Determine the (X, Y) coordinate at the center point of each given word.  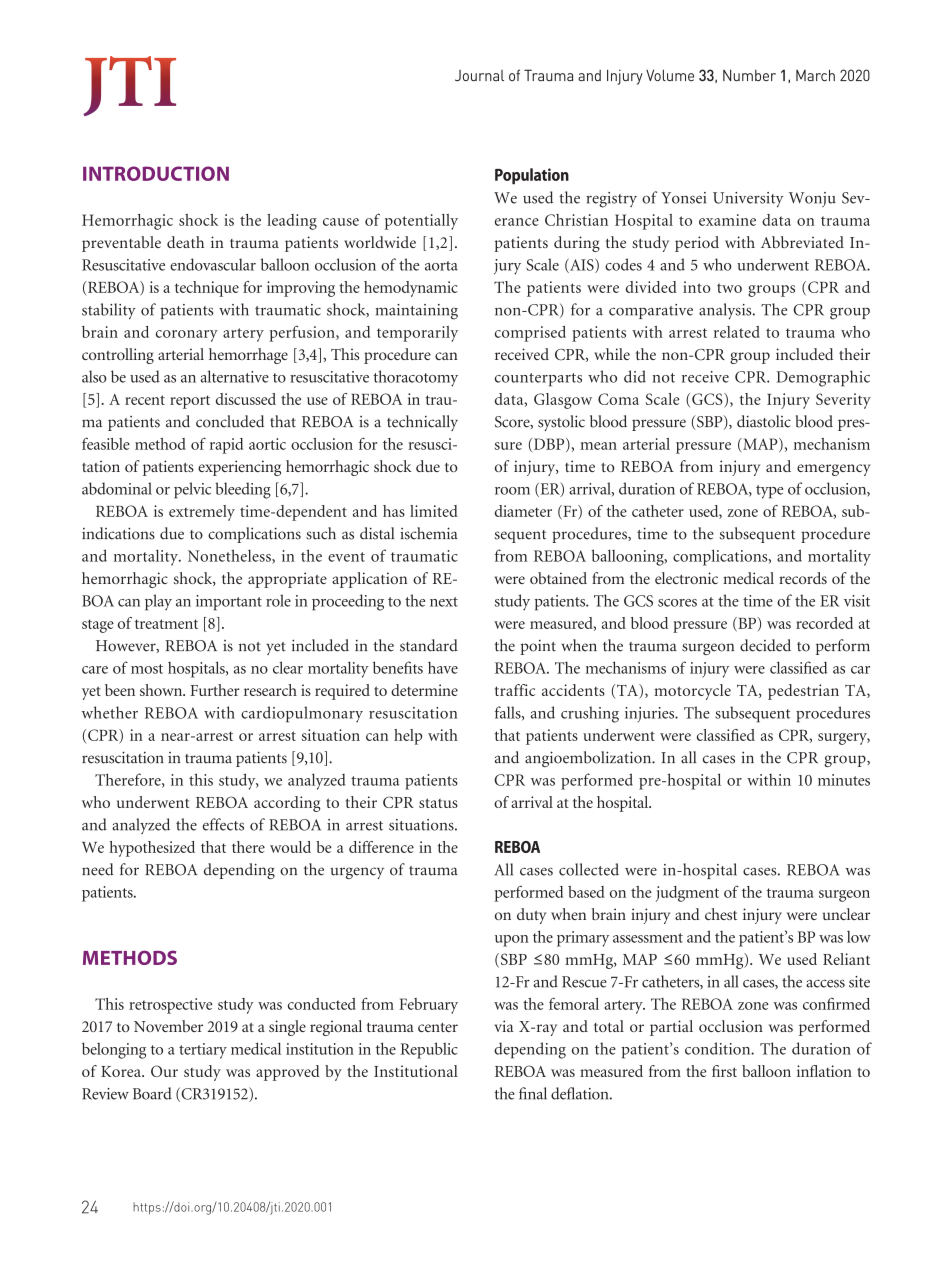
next (444, 602)
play (158, 602)
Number (749, 75)
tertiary (203, 1051)
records (803, 578)
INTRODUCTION (156, 173)
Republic (429, 1050)
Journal (479, 75)
